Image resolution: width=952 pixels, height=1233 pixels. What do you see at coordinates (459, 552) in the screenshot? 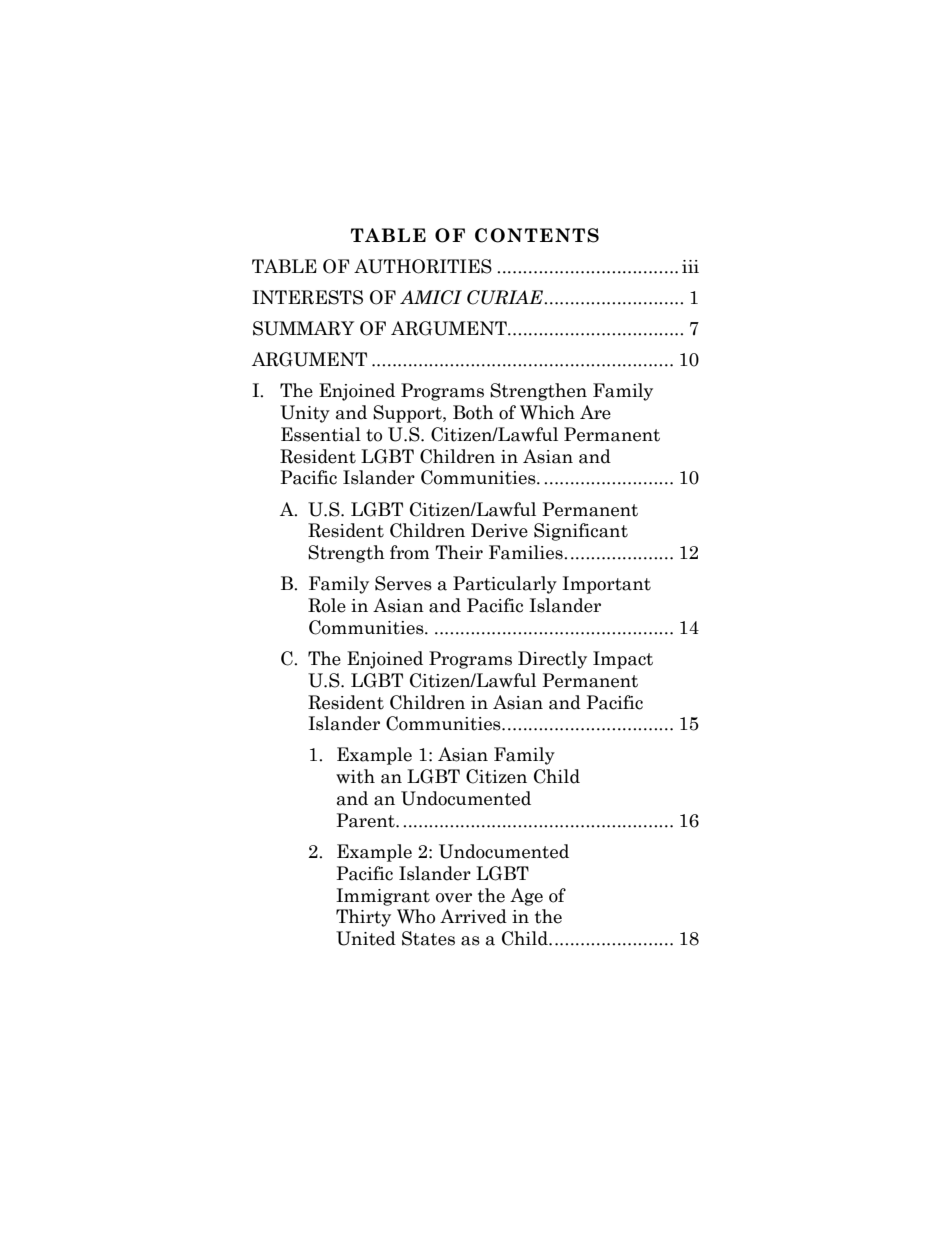
I see `Their` at bounding box center [459, 552].
